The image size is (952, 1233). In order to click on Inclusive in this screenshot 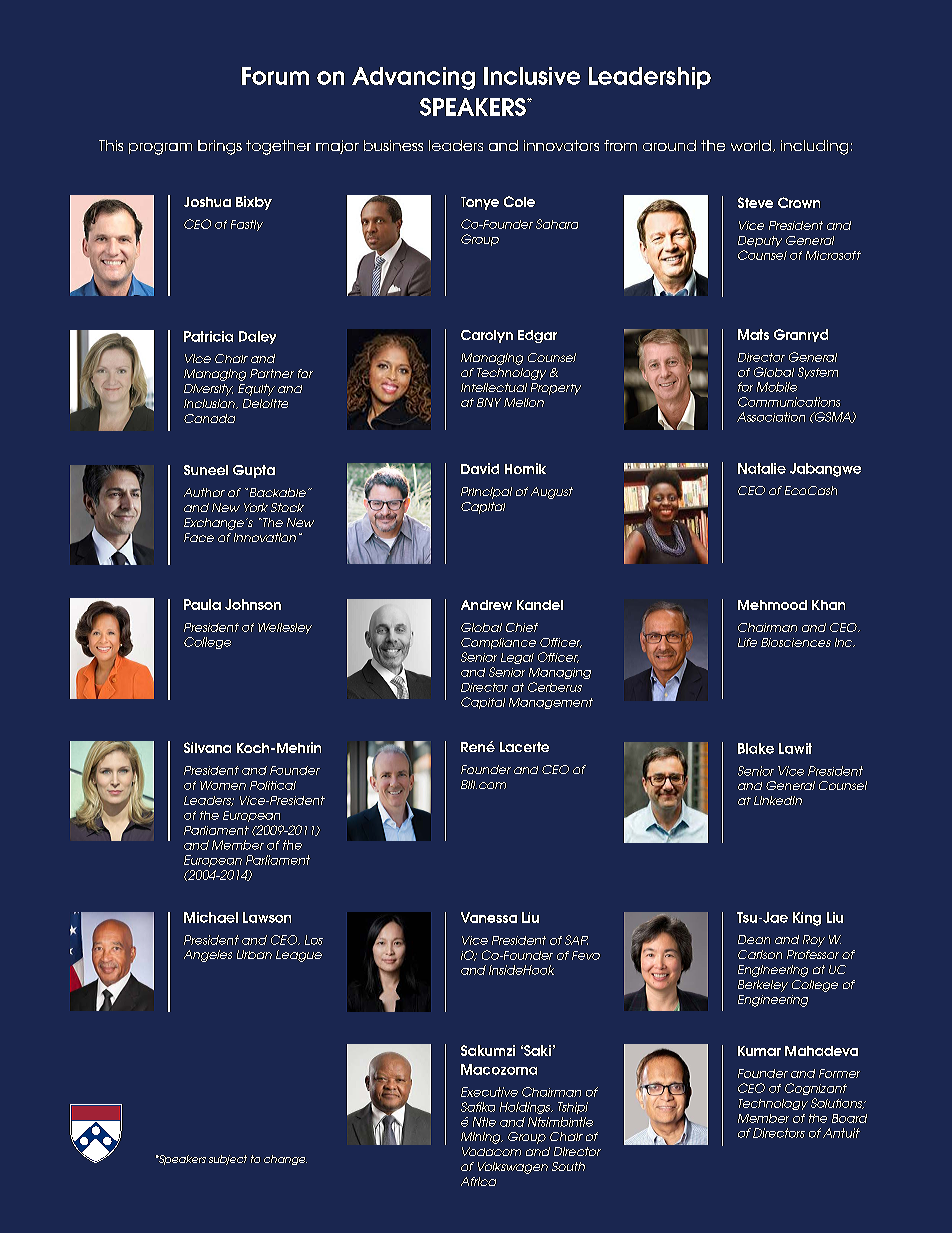, I will do `click(532, 76)`.
